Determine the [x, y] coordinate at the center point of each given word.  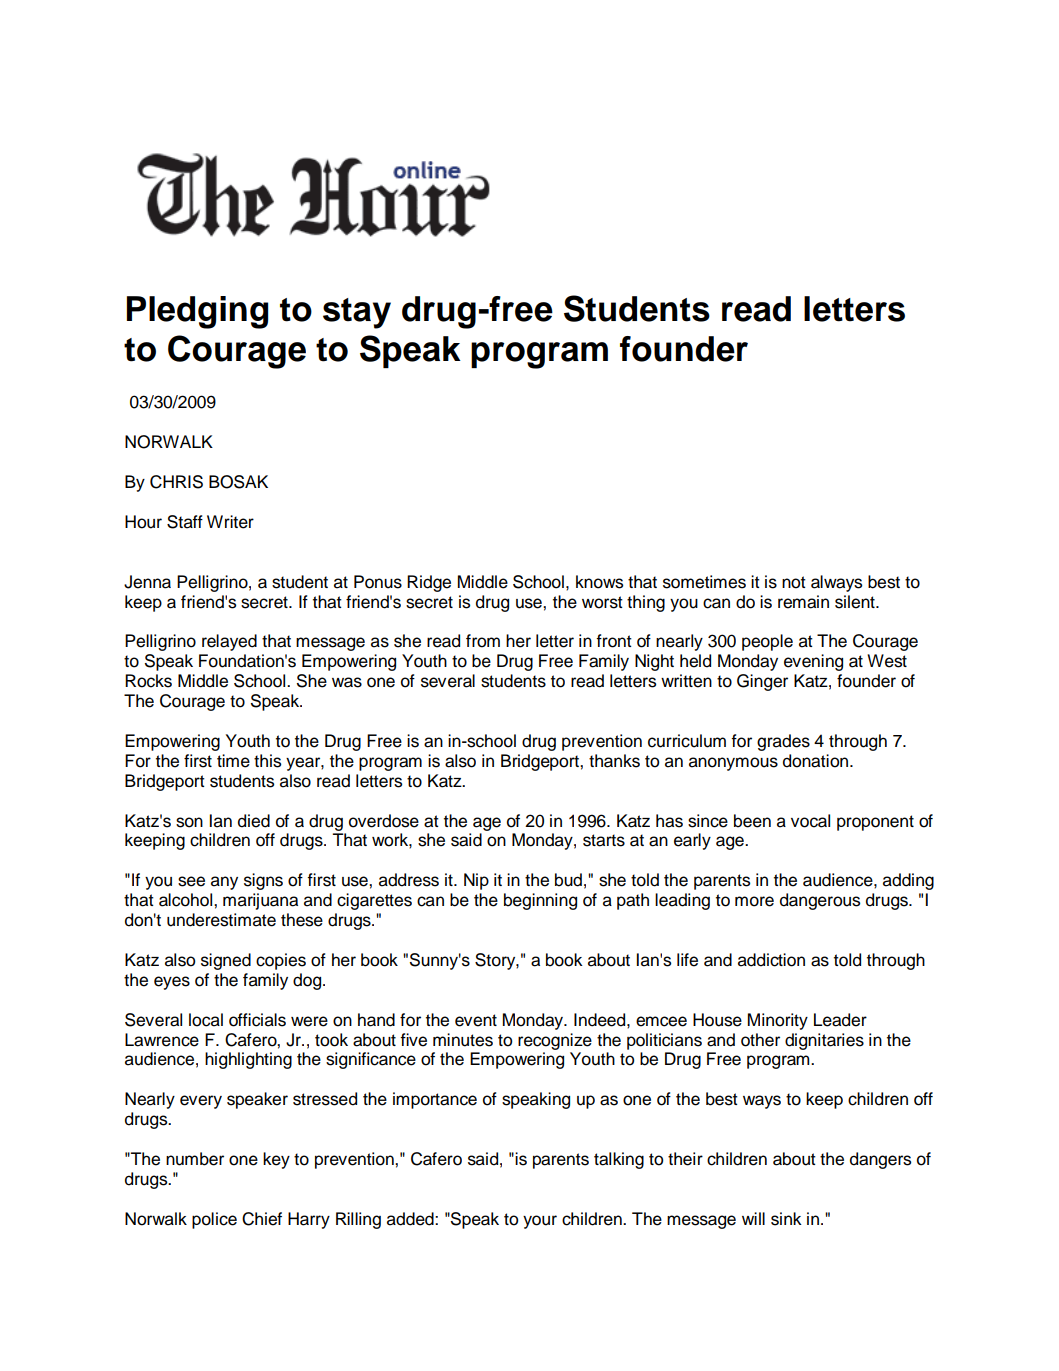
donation [817, 761]
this [267, 761]
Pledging [197, 312]
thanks [614, 761]
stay [357, 313]
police [214, 1220]
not [794, 582]
